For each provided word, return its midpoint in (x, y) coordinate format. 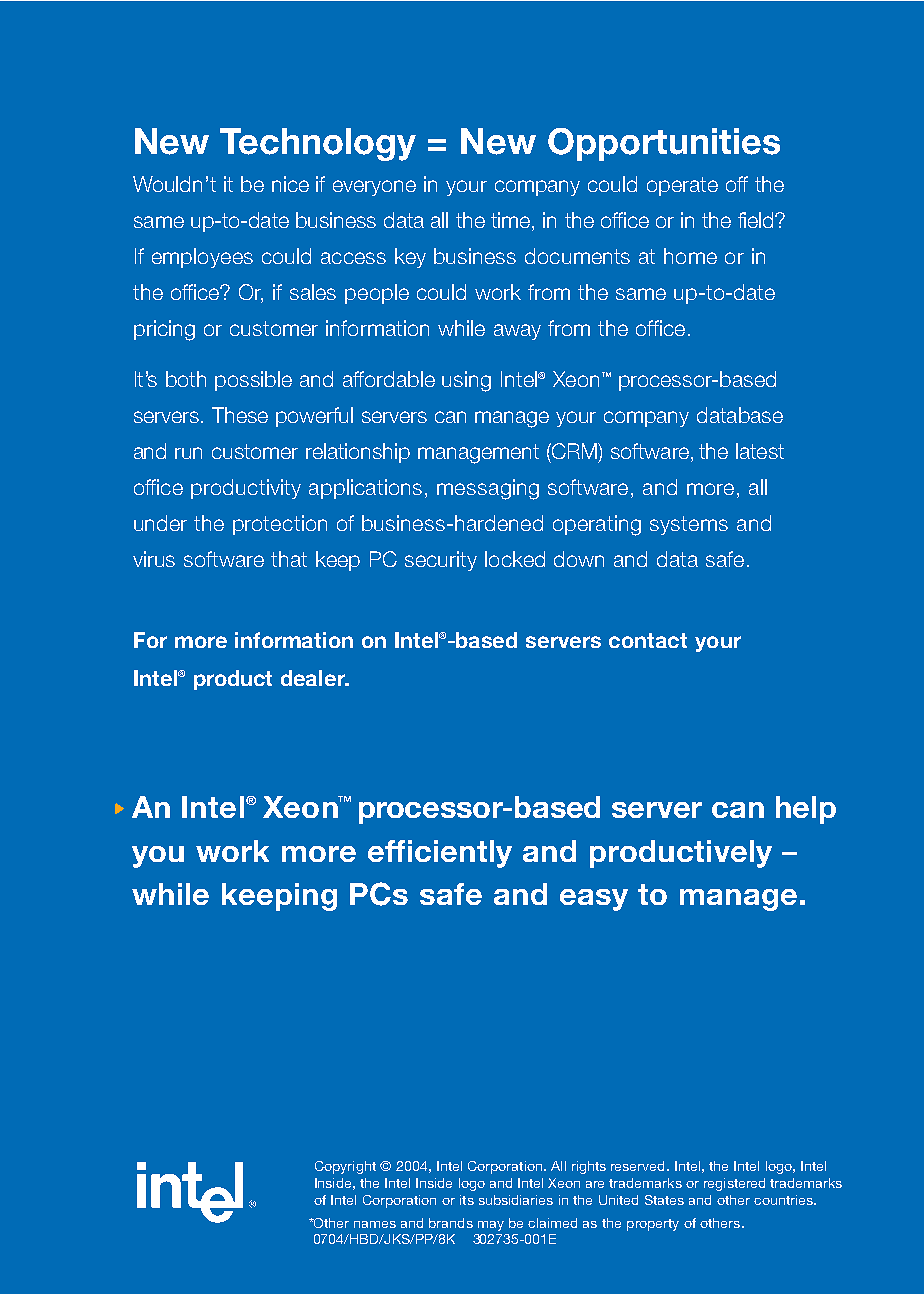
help (806, 810)
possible (253, 381)
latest (760, 451)
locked (515, 559)
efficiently (440, 854)
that (289, 559)
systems (689, 525)
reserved (637, 1166)
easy (594, 900)
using (466, 381)
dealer (314, 678)
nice (290, 184)
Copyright (345, 1167)
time (512, 221)
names (375, 1224)
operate (682, 186)
